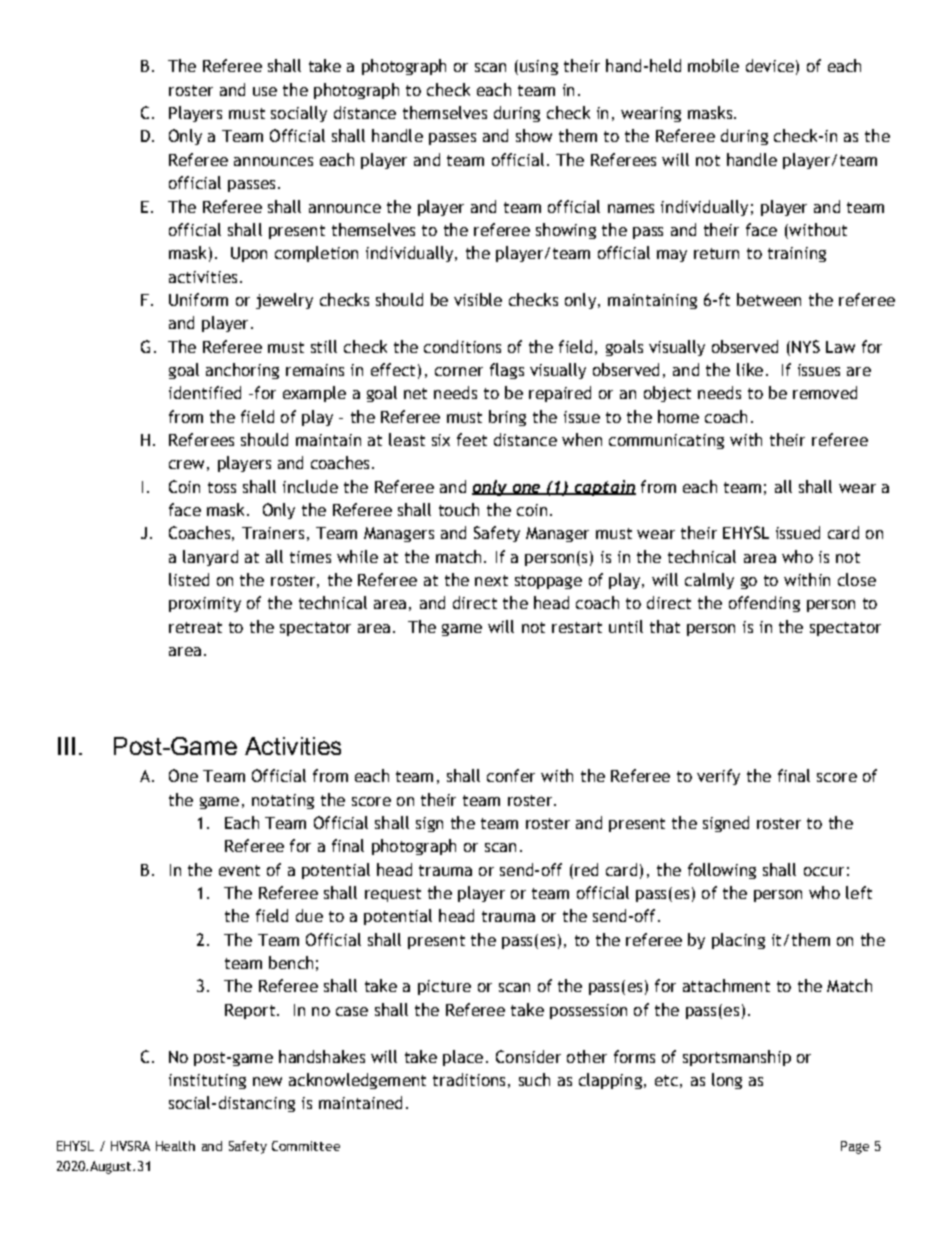 The height and width of the document is (1233, 952). I want to click on verify, so click(718, 777).
